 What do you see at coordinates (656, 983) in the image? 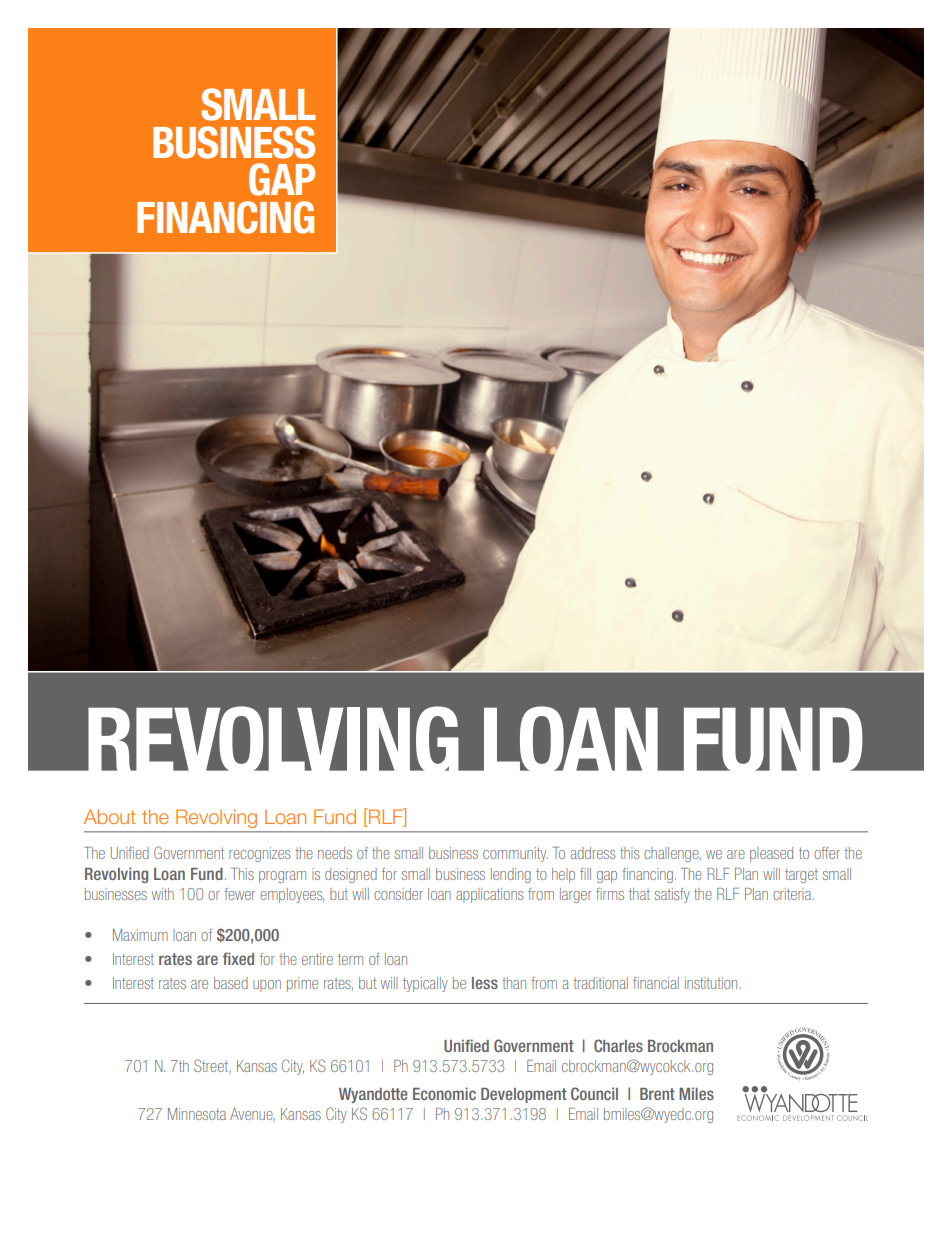
I see `financial` at bounding box center [656, 983].
